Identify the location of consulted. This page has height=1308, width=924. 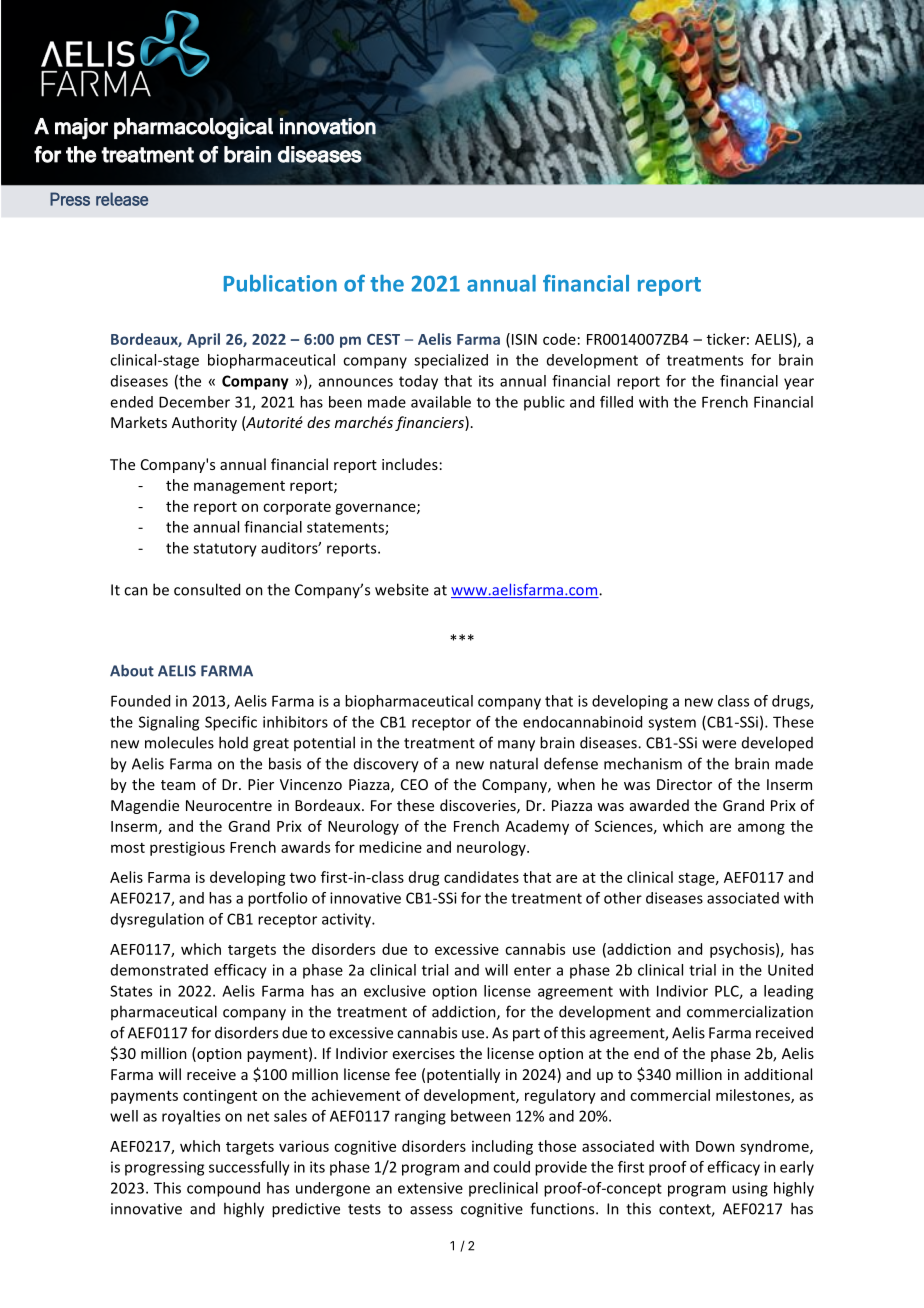
(207, 589).
